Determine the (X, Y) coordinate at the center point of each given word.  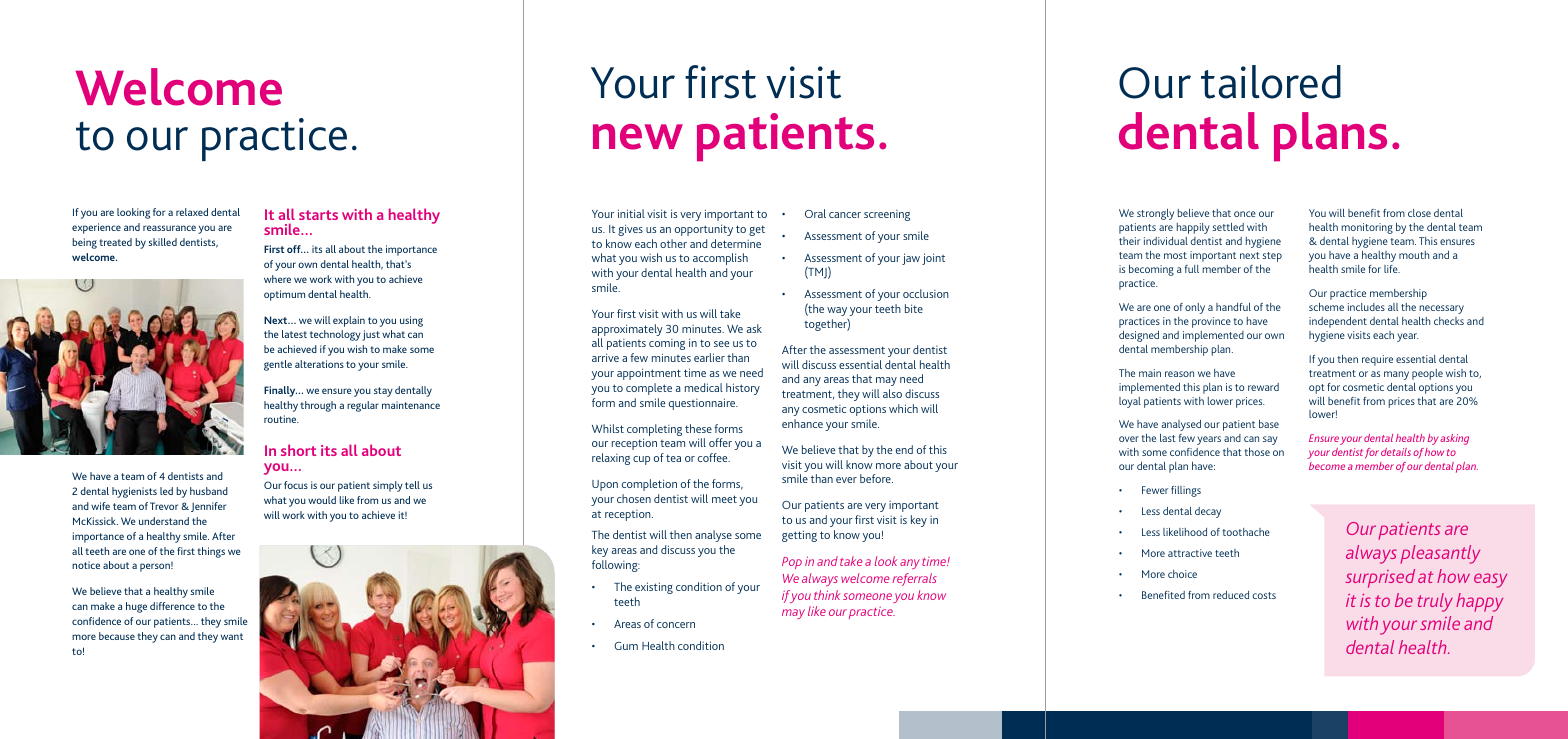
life (1392, 269)
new (638, 137)
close (1419, 213)
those (1257, 452)
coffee (714, 457)
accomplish (720, 259)
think (827, 595)
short (298, 450)
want (232, 636)
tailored (1271, 82)
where (277, 279)
